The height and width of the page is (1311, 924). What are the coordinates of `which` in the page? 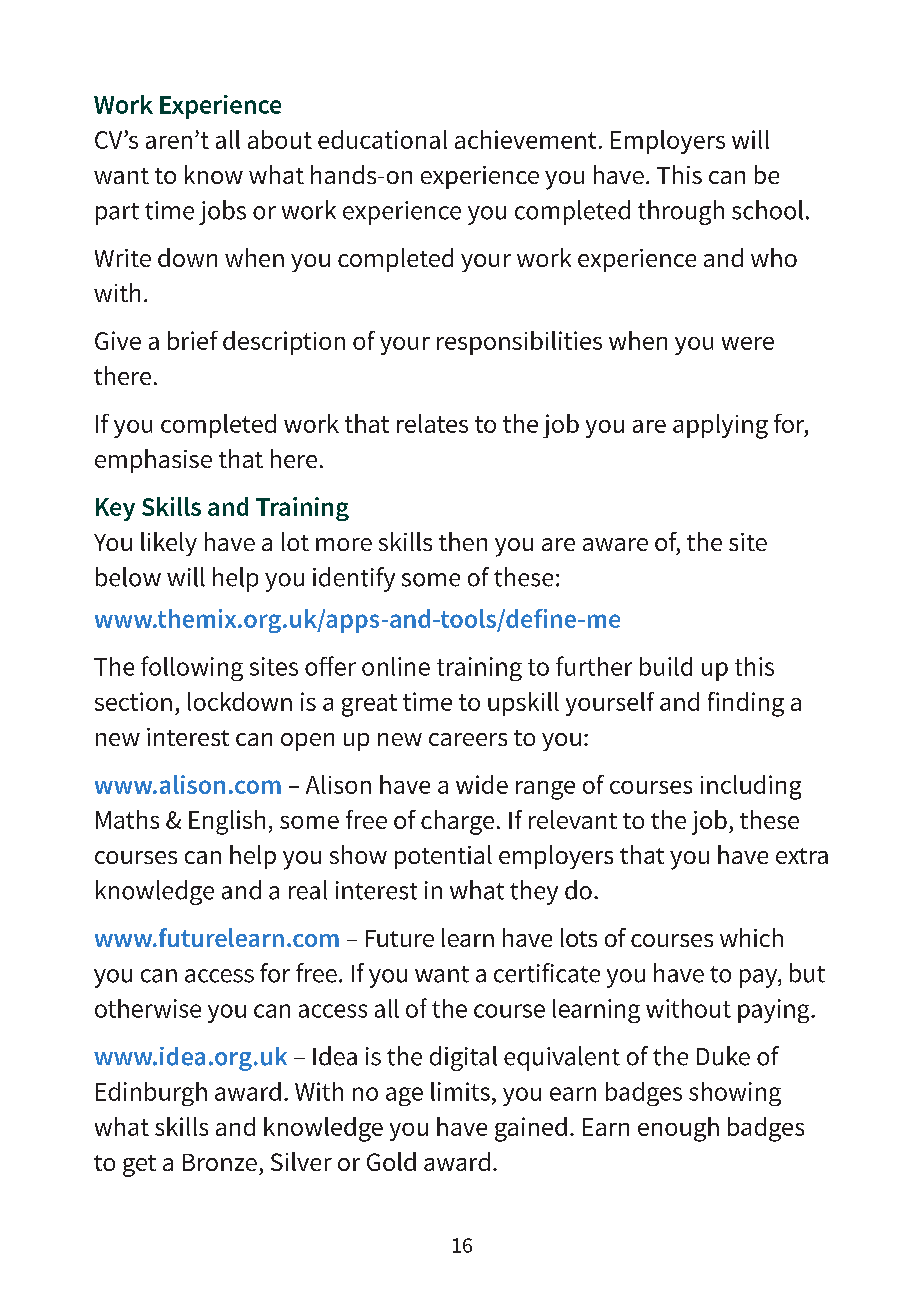 It's located at (751, 937).
